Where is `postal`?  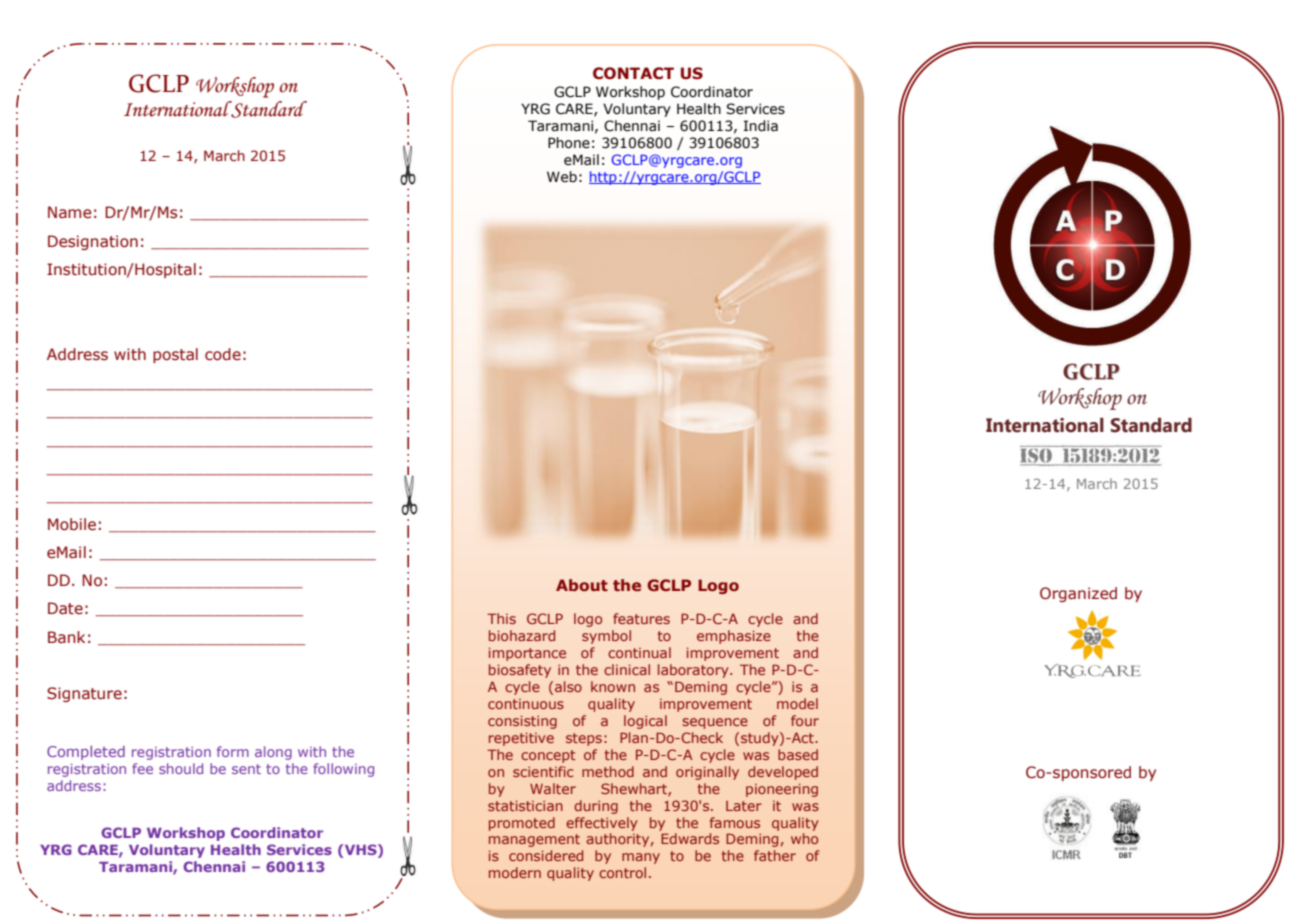 postal is located at coordinates (175, 355).
